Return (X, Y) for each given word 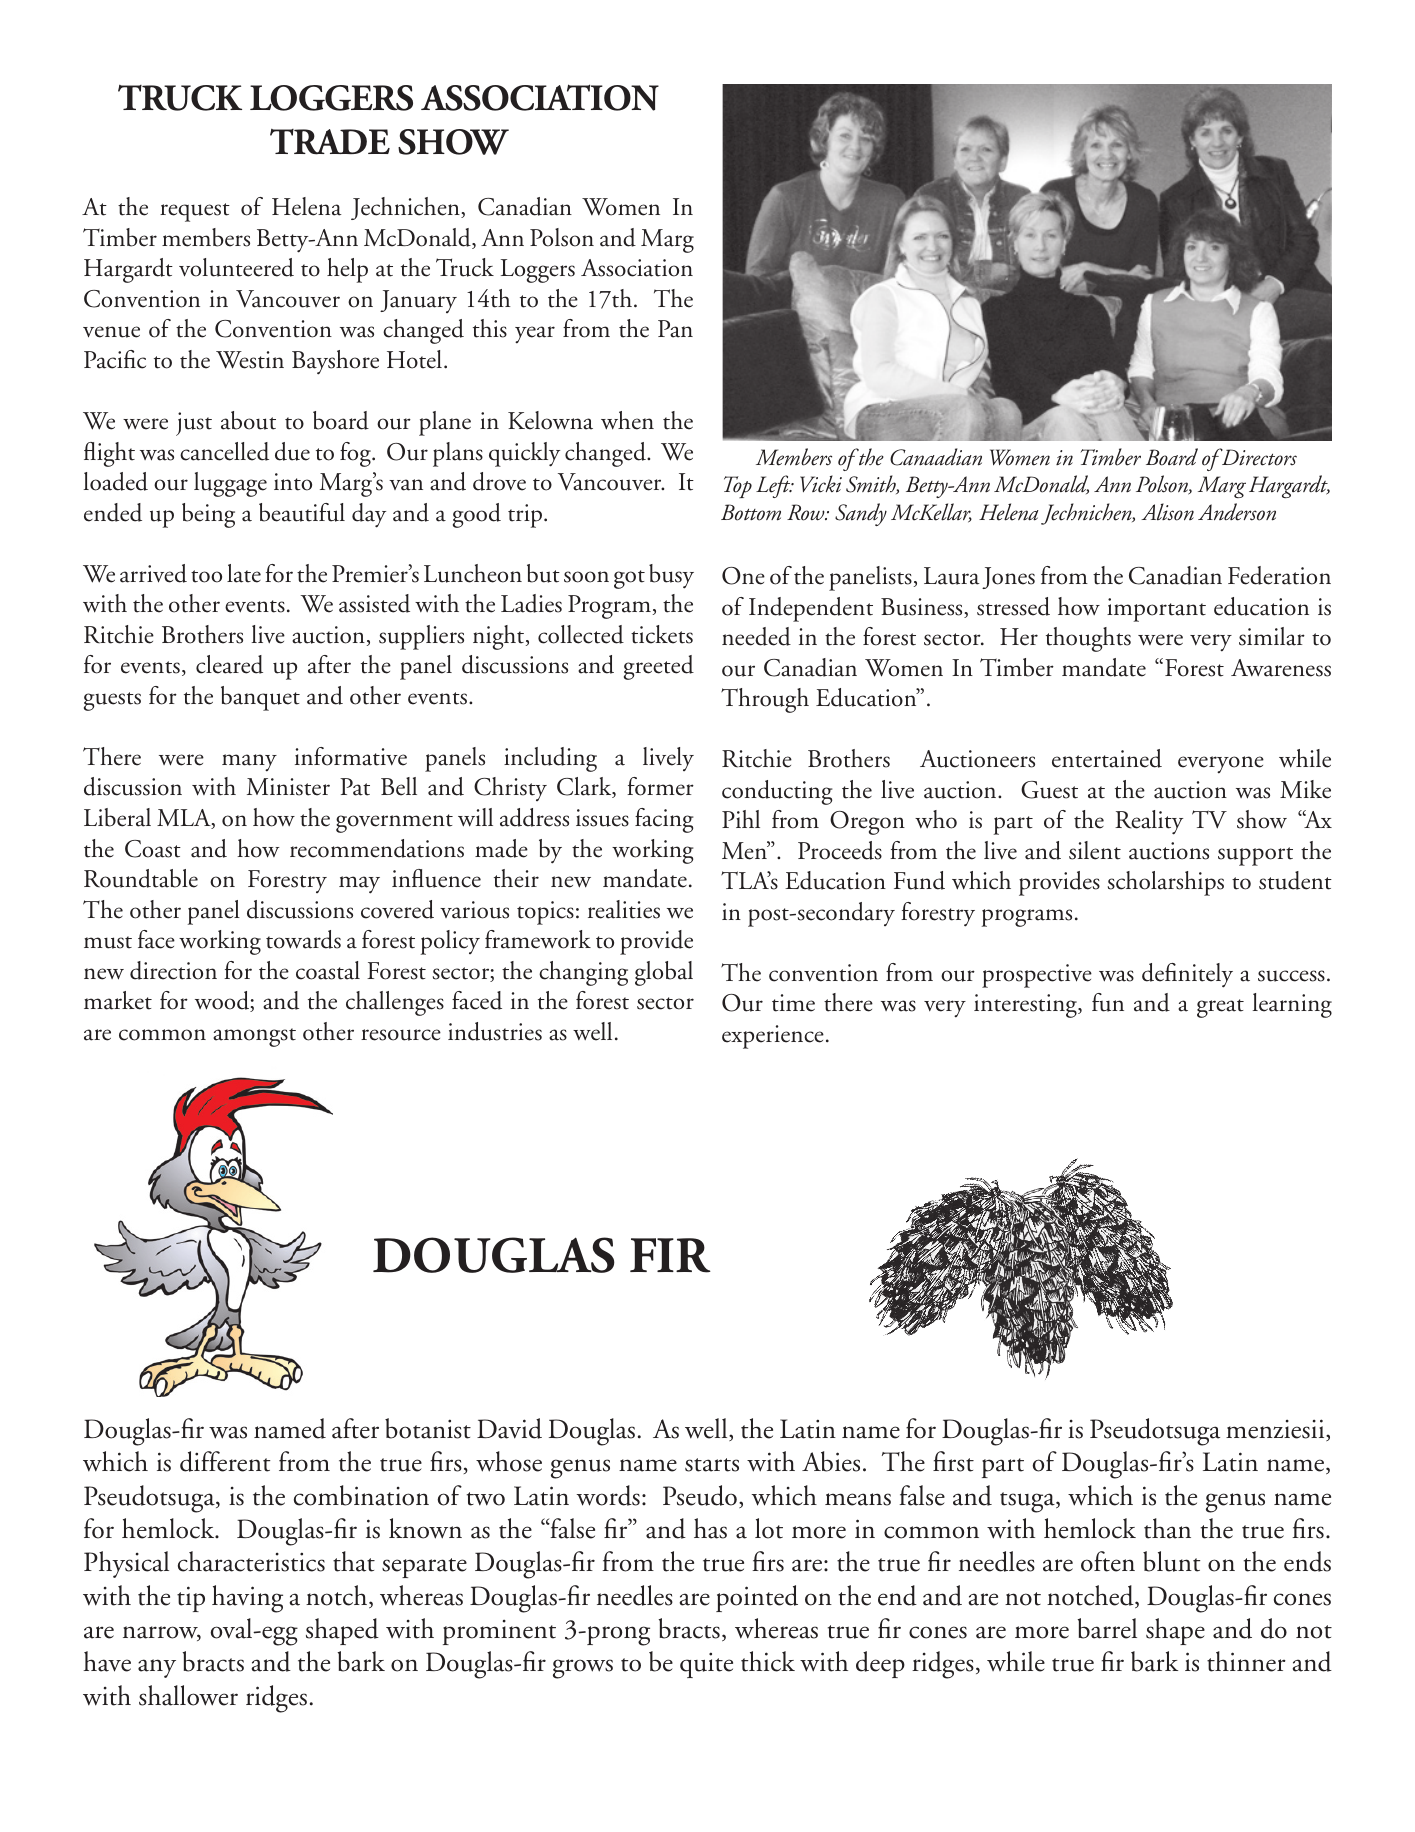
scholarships (1166, 883)
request (195, 212)
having (247, 1599)
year (535, 335)
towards (303, 939)
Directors (1258, 457)
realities (624, 909)
